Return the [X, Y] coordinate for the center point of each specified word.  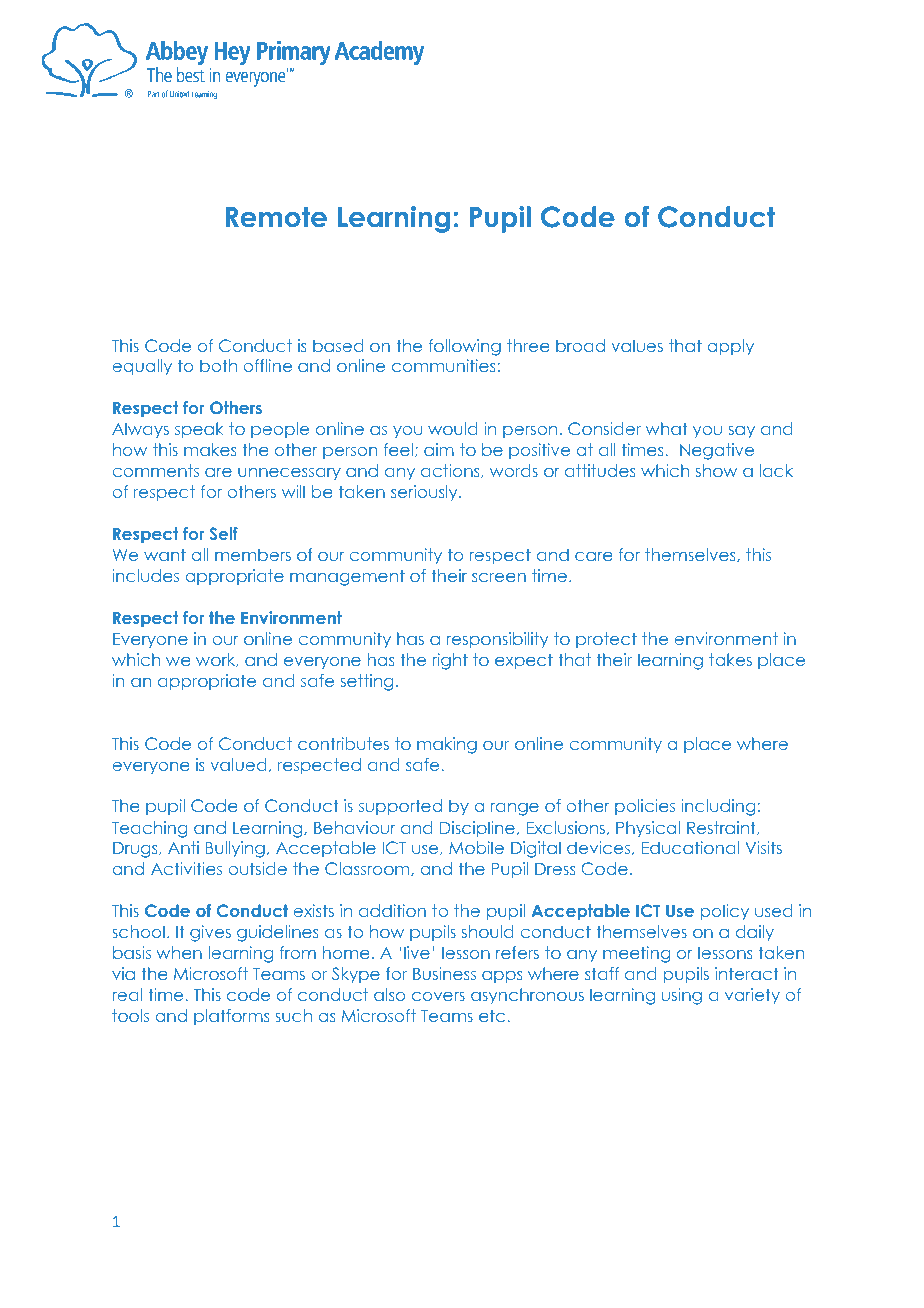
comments [155, 470]
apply [730, 347]
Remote [276, 217]
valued [239, 764]
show [716, 470]
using [682, 996]
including [718, 807]
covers [438, 996]
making [447, 745]
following [465, 347]
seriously [425, 493]
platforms [232, 1017]
